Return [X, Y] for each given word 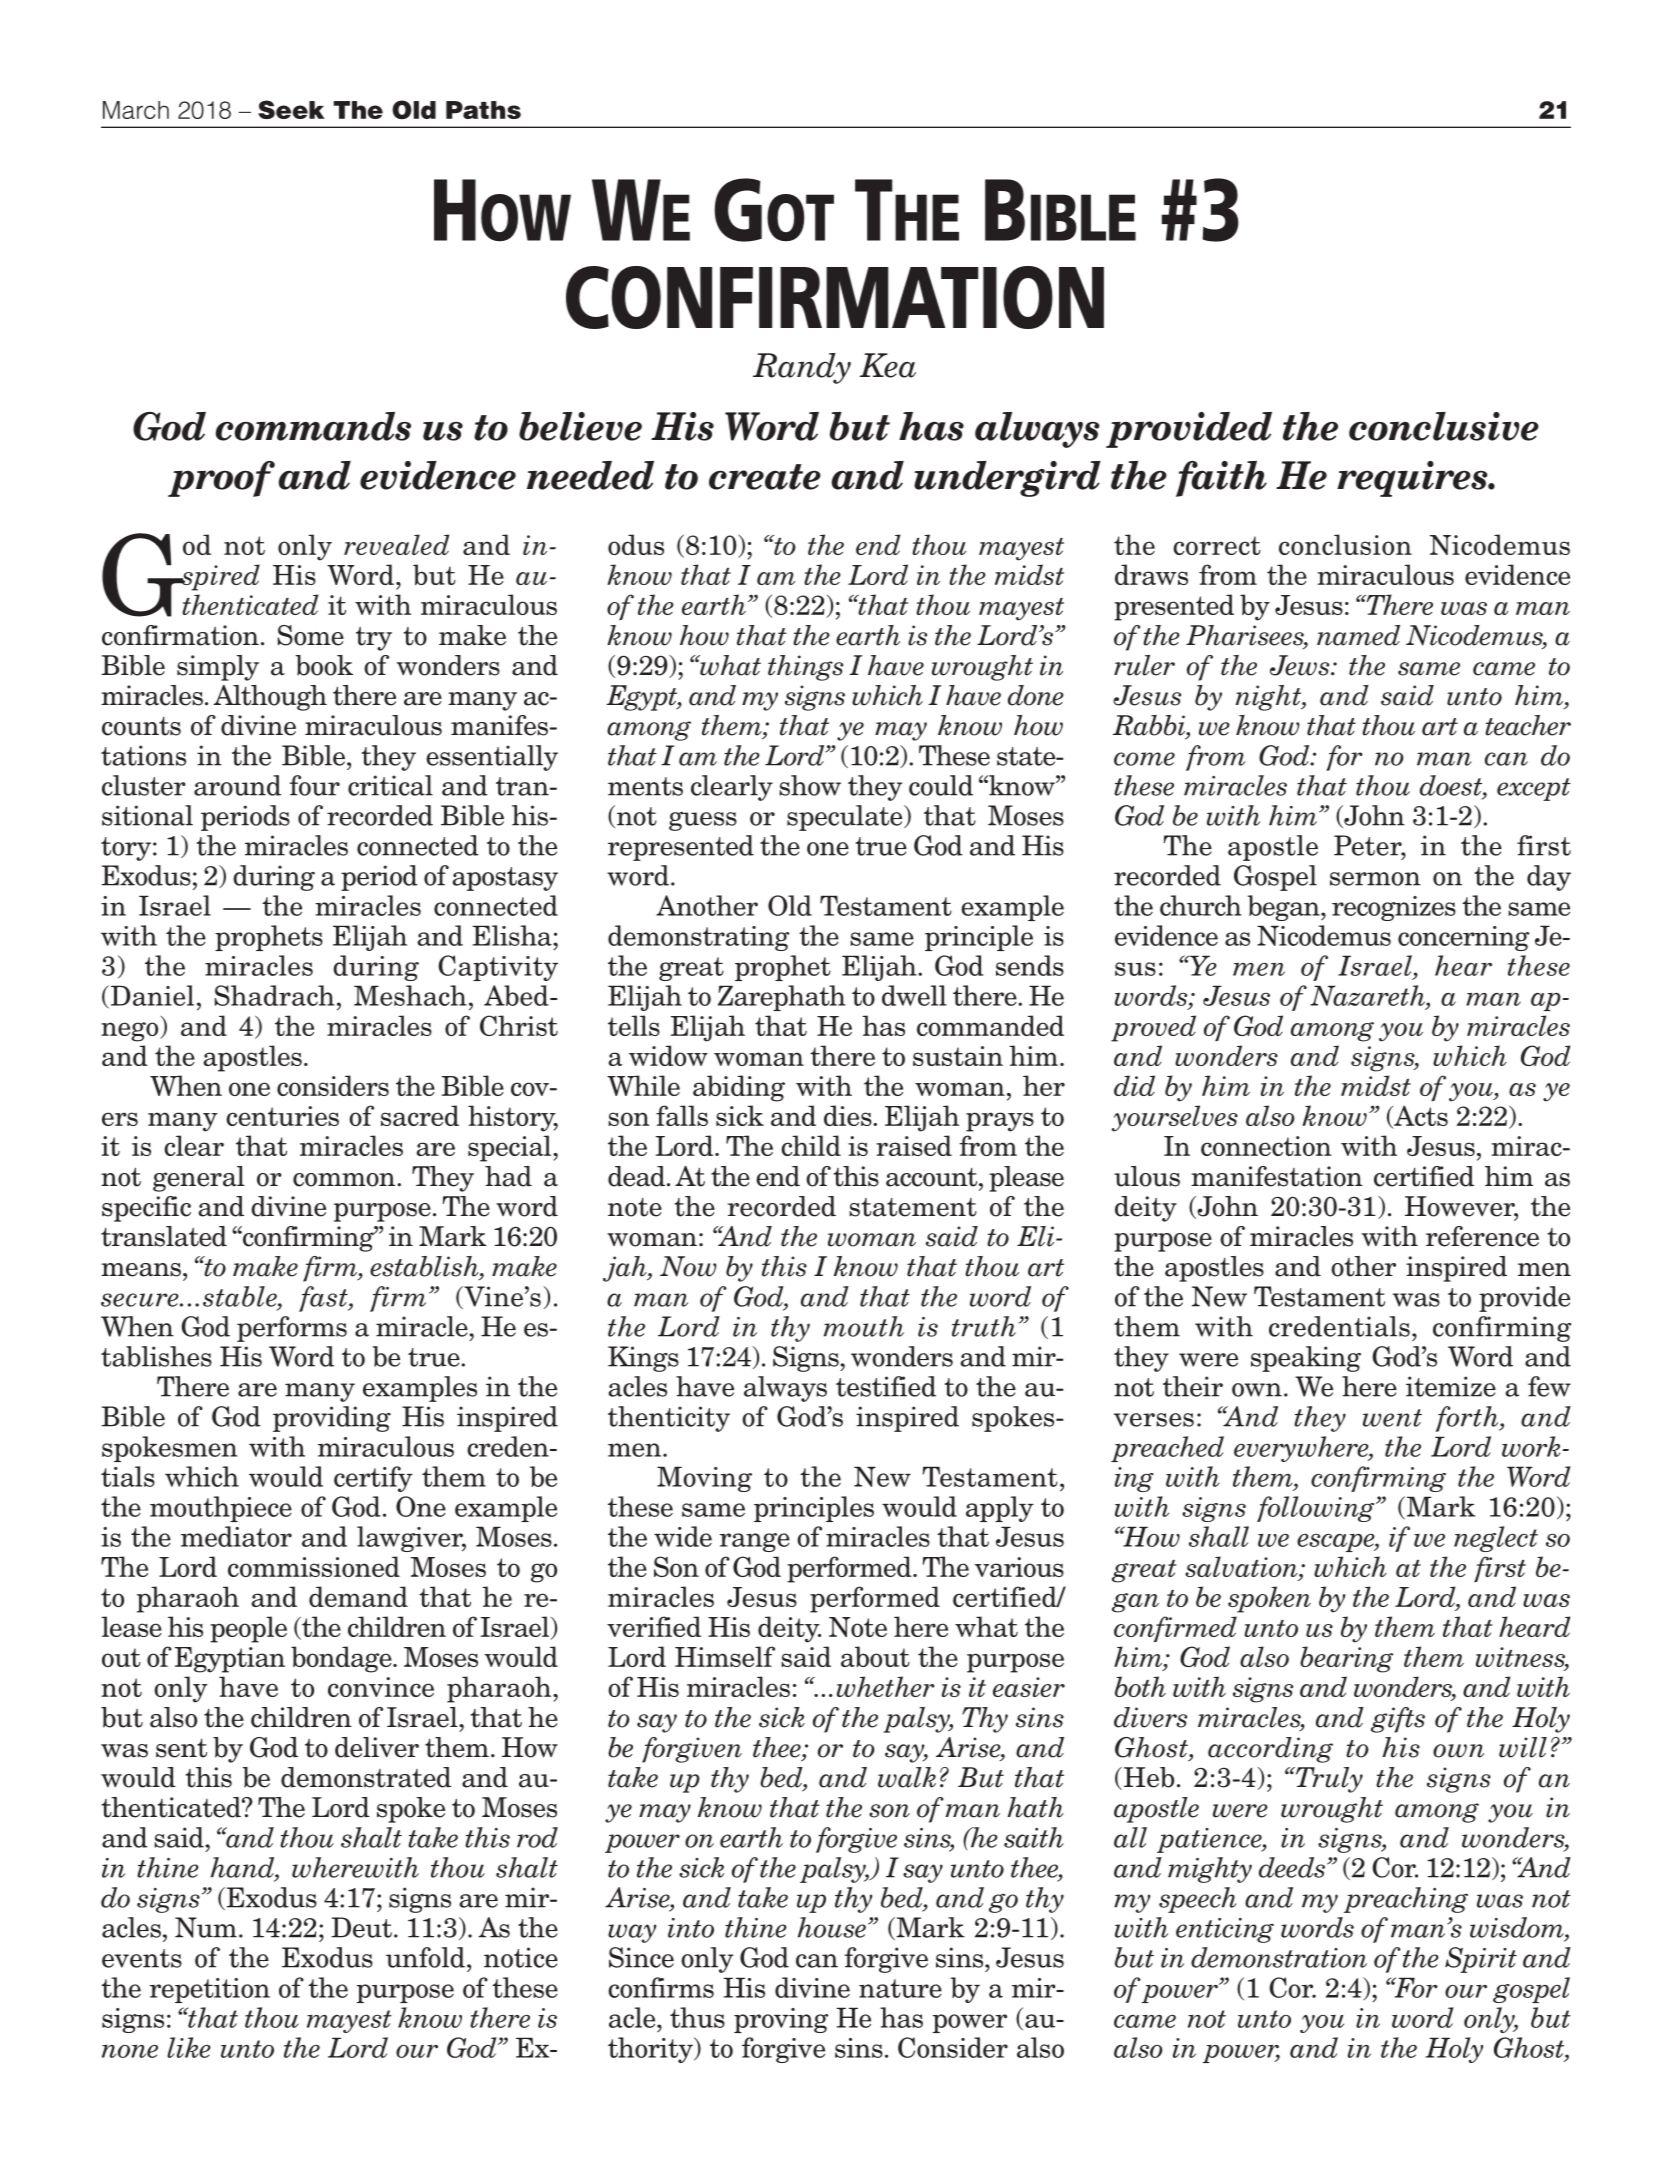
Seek [291, 109]
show [810, 785]
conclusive [1444, 426]
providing [332, 1419]
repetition [209, 1990]
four [315, 785]
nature [900, 1988]
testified [886, 1386]
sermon [1375, 879]
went [1392, 1418]
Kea [888, 365]
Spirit [1481, 1960]
